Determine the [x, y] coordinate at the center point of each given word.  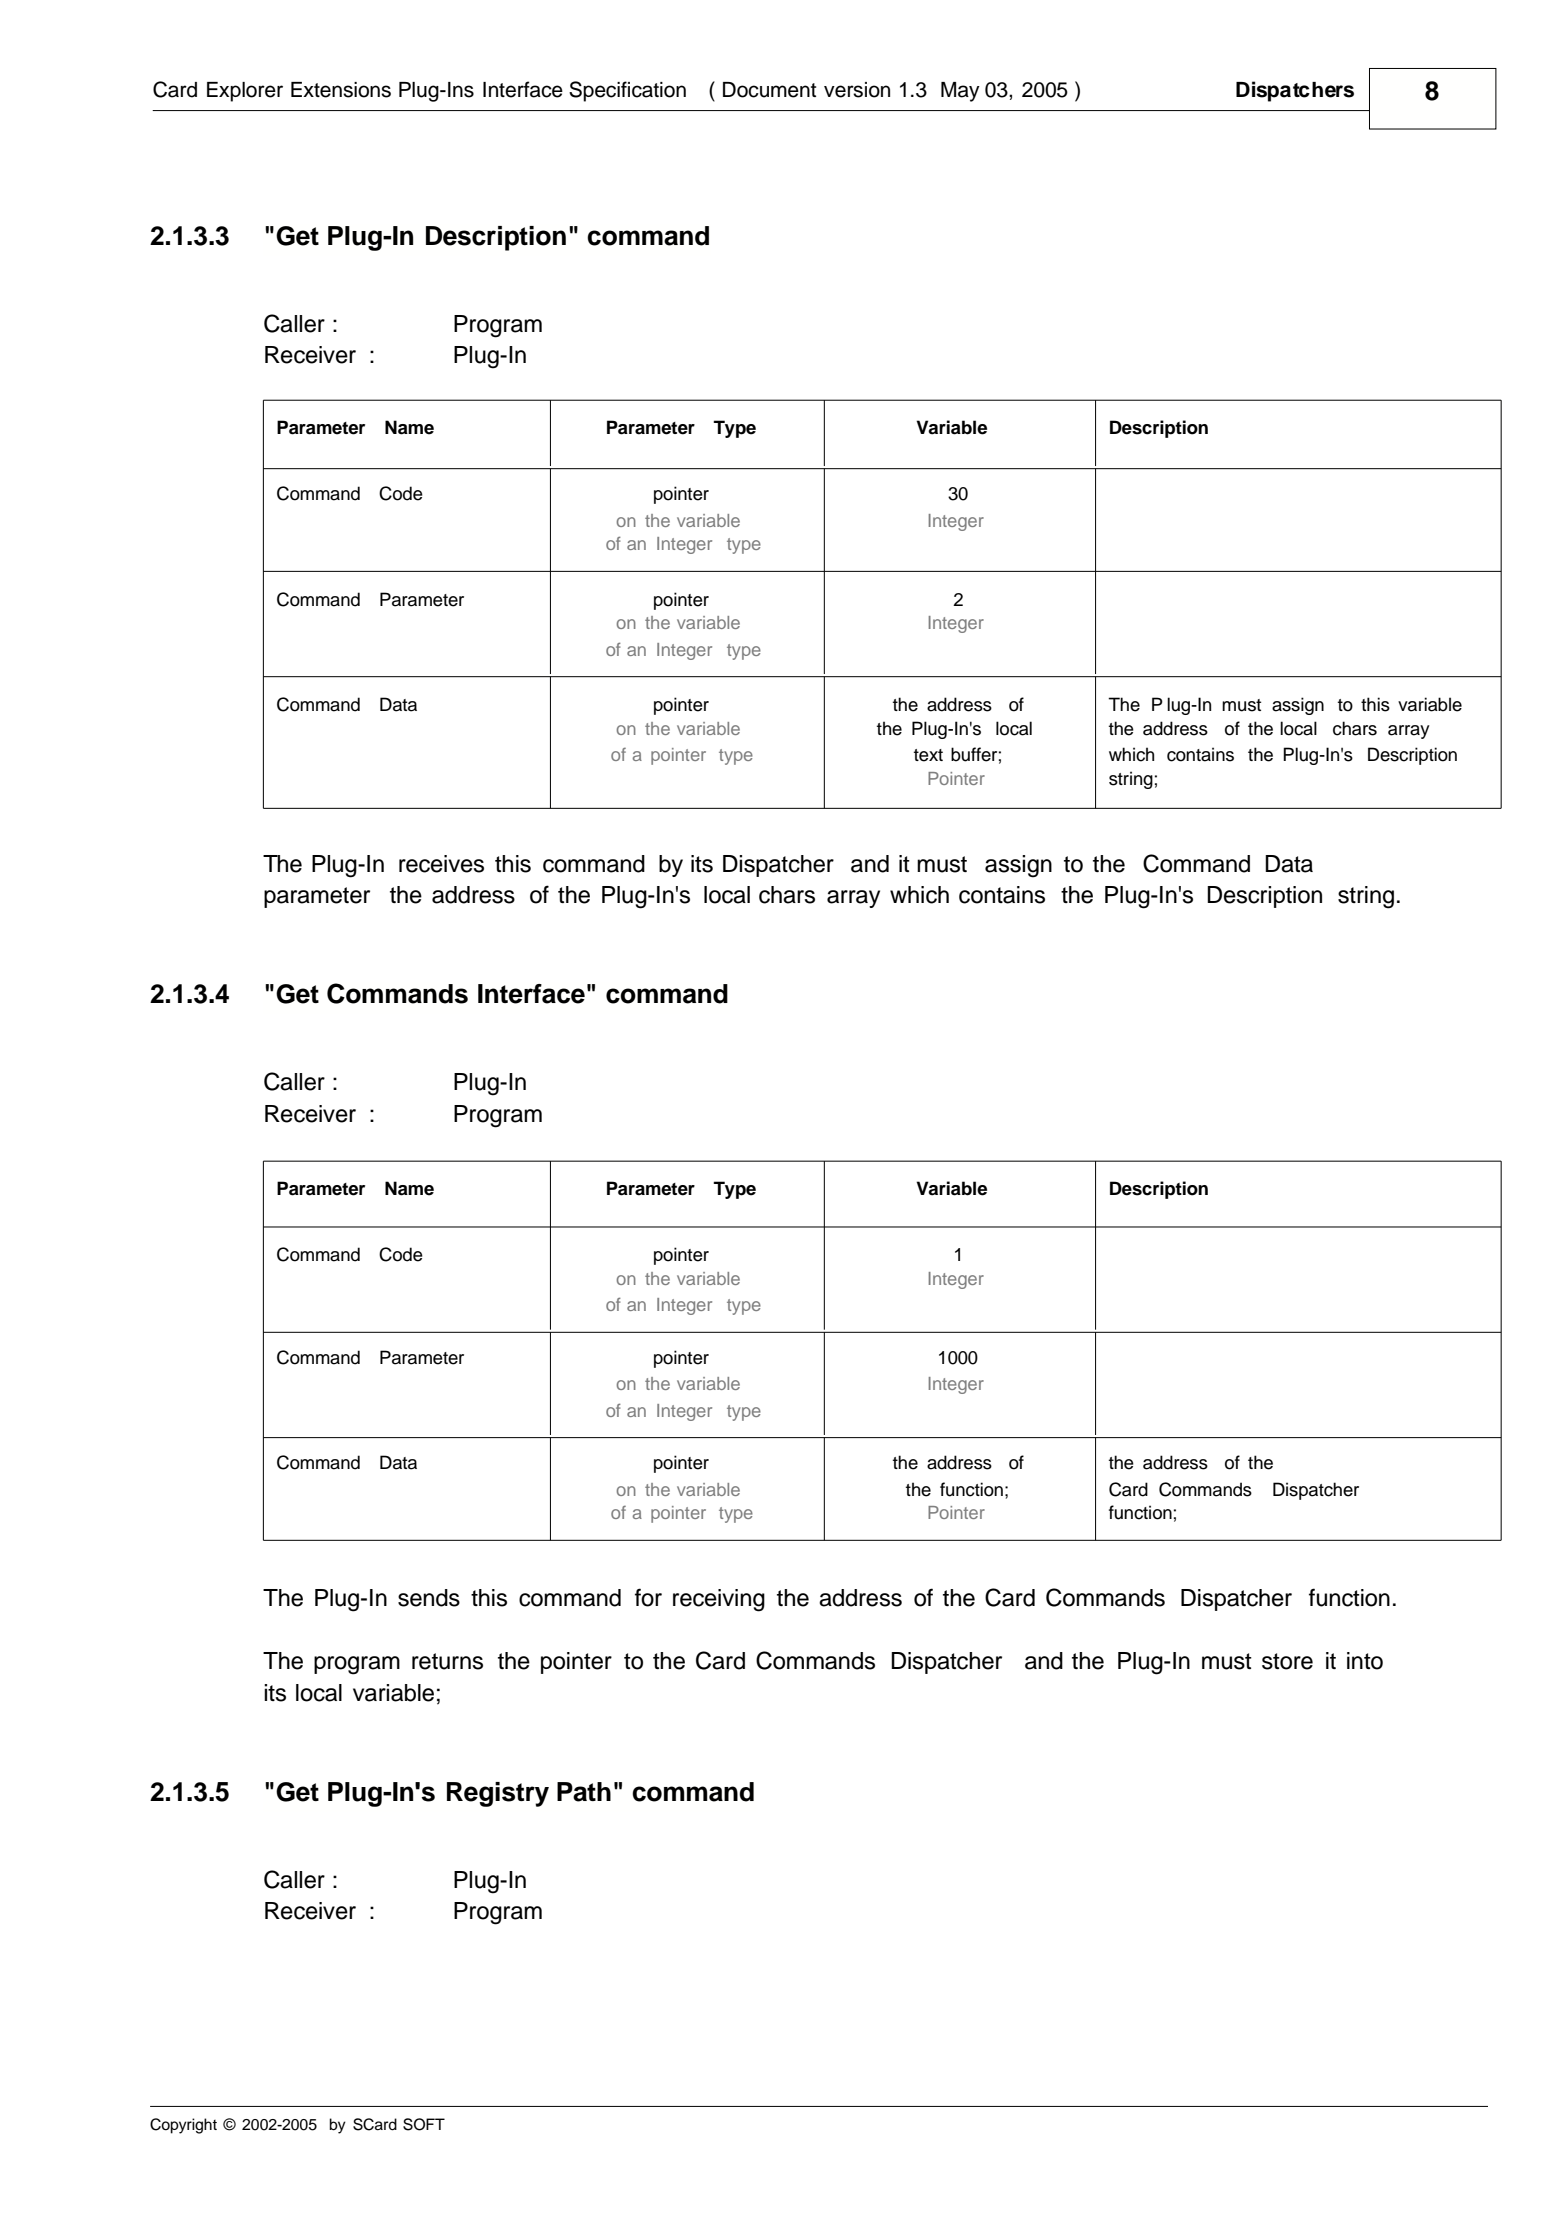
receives [441, 864]
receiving [719, 1600]
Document [769, 90]
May [960, 92]
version [857, 90]
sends [429, 1598]
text [928, 755]
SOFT [424, 2124]
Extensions [341, 90]
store [1287, 1661]
